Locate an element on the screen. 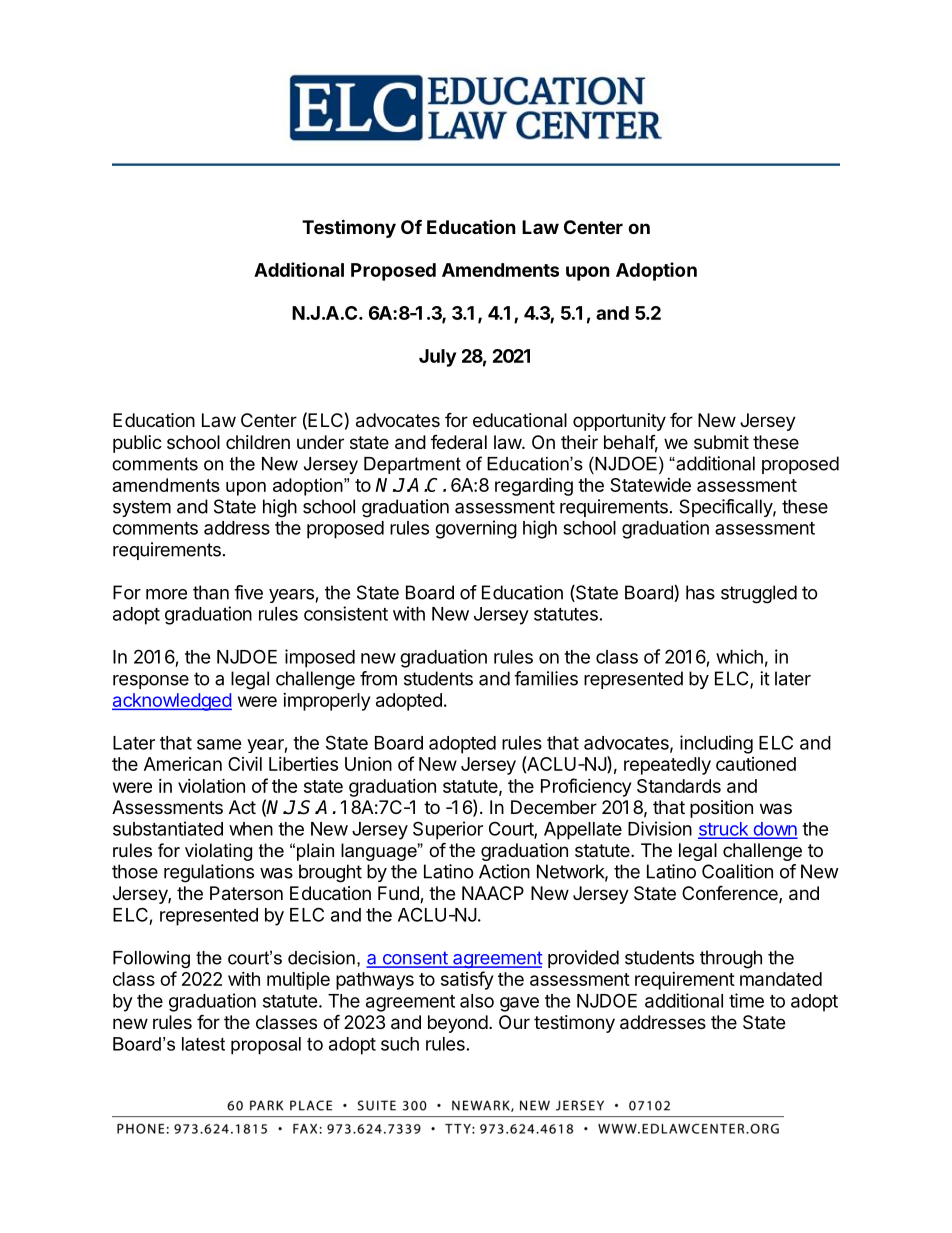 Image resolution: width=952 pixels, height=1233 pixels. violation is located at coordinates (211, 785).
